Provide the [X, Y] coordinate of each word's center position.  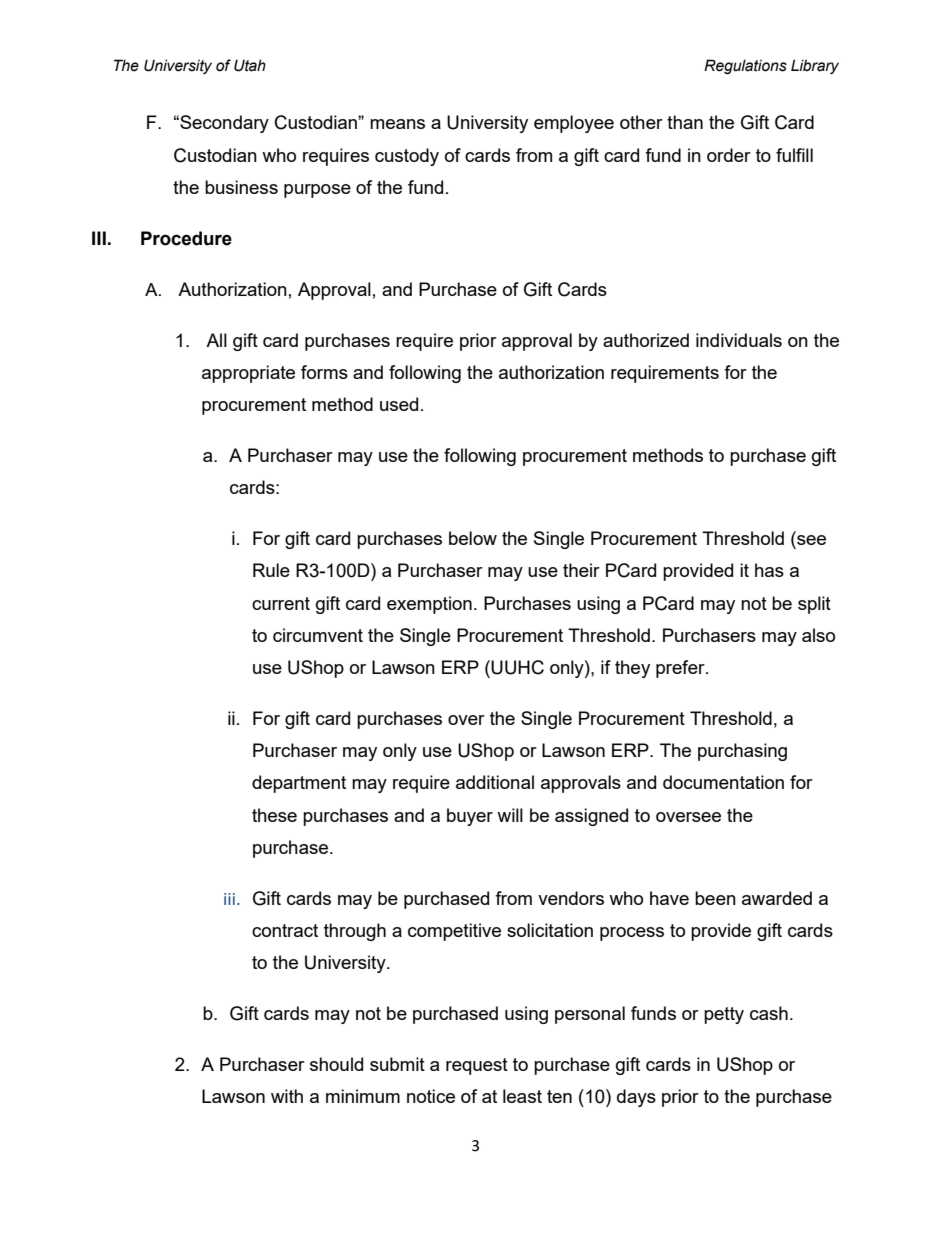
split [814, 605]
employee [574, 124]
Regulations [745, 66]
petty [724, 1015]
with [287, 1096]
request [477, 1066]
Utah [250, 65]
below [473, 538]
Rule [271, 570]
